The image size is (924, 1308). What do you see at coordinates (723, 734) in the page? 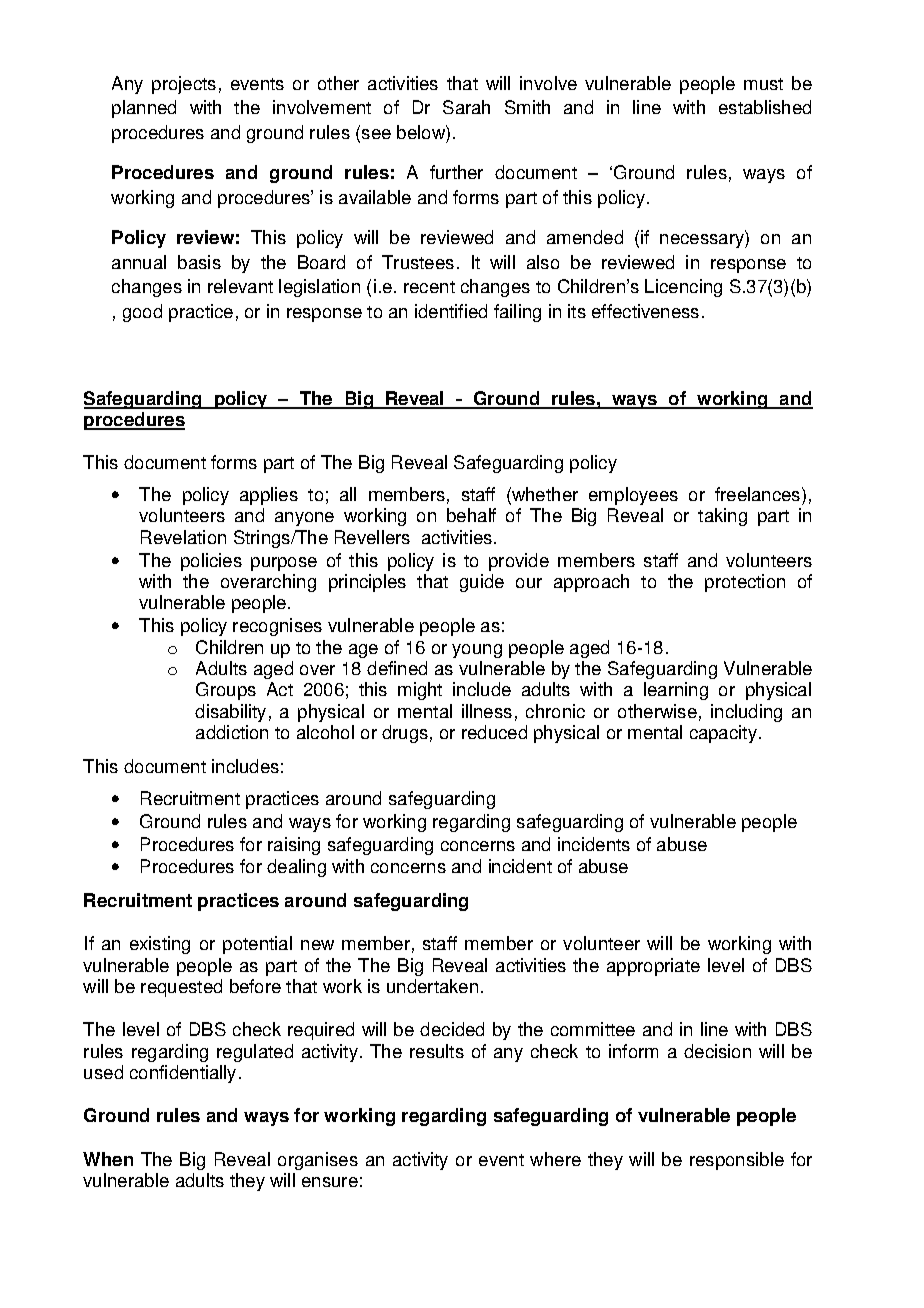
I see `capacity` at bounding box center [723, 734].
